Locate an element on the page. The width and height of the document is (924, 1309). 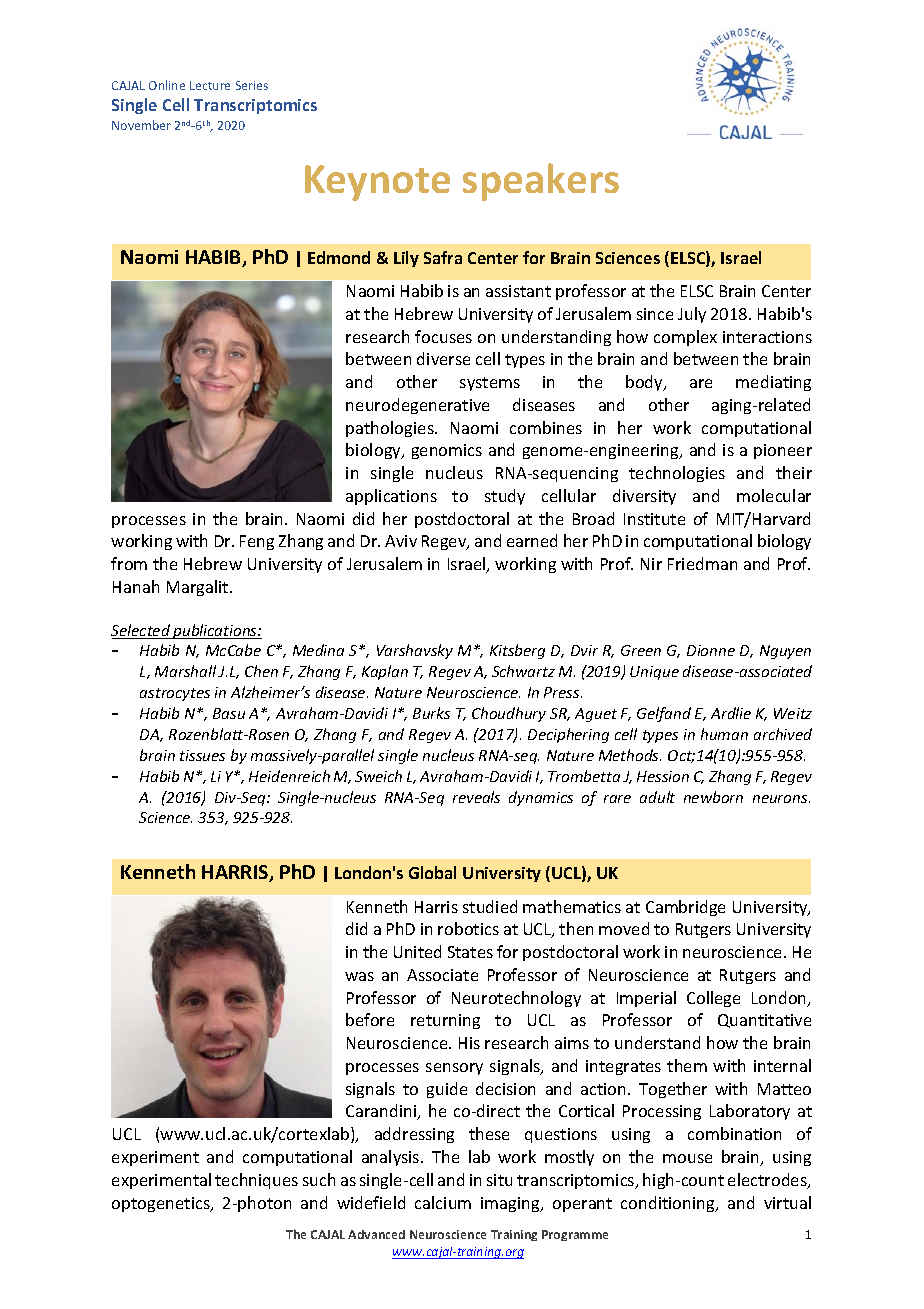
Lecture is located at coordinates (210, 85).
